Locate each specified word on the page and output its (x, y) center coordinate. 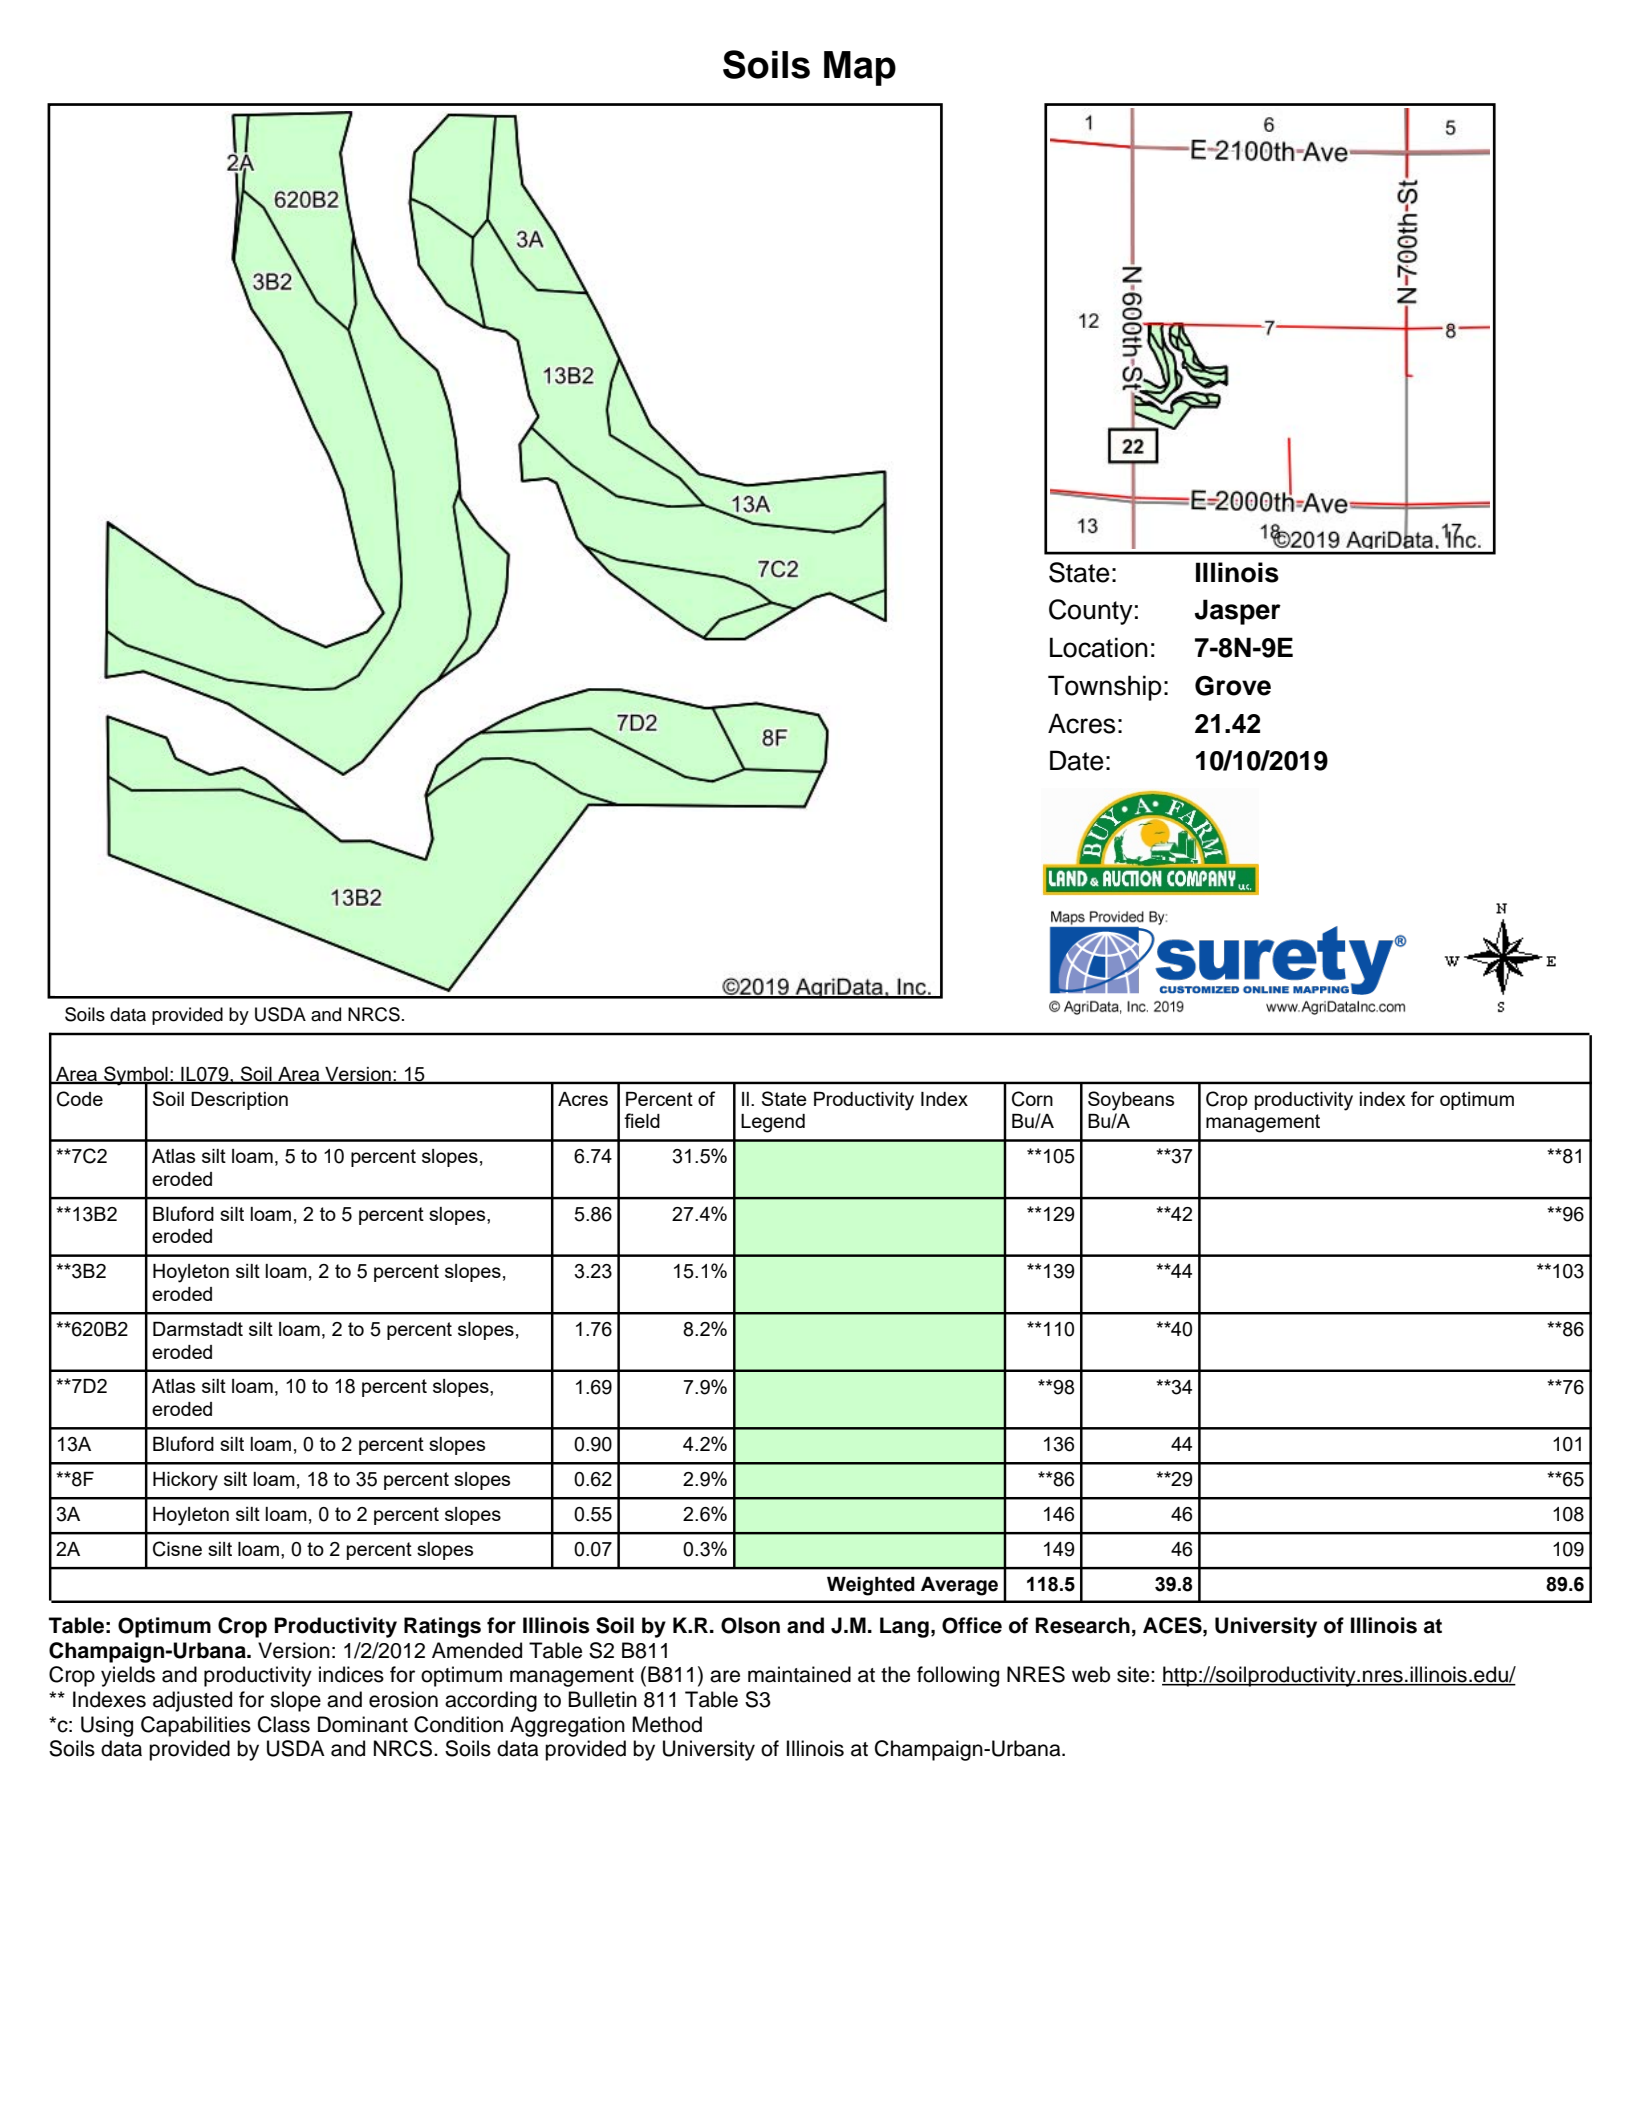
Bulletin (602, 1699)
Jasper (1238, 612)
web (1091, 1674)
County (1091, 612)
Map (860, 68)
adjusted (192, 1701)
